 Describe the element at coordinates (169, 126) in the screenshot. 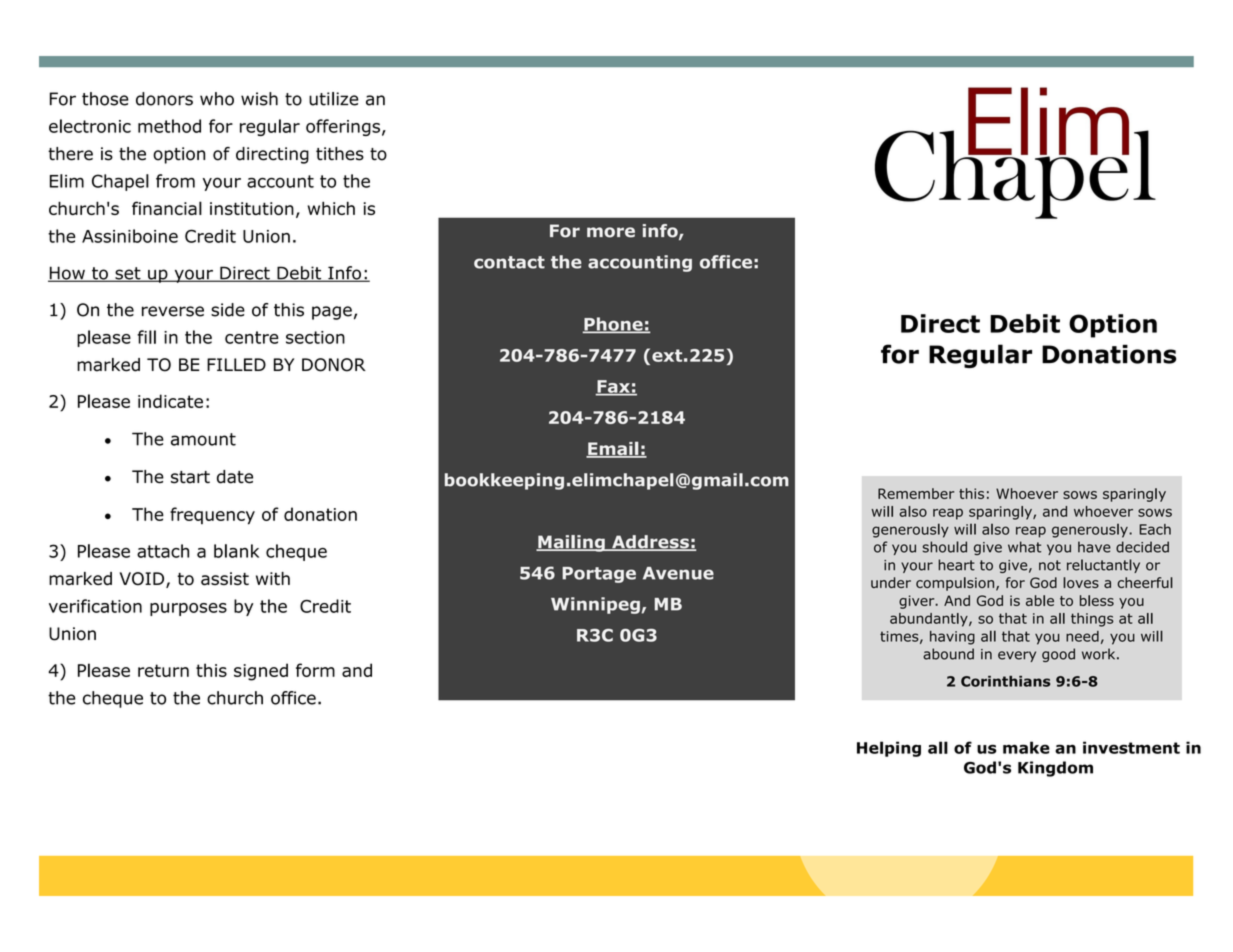

I see `method` at that location.
